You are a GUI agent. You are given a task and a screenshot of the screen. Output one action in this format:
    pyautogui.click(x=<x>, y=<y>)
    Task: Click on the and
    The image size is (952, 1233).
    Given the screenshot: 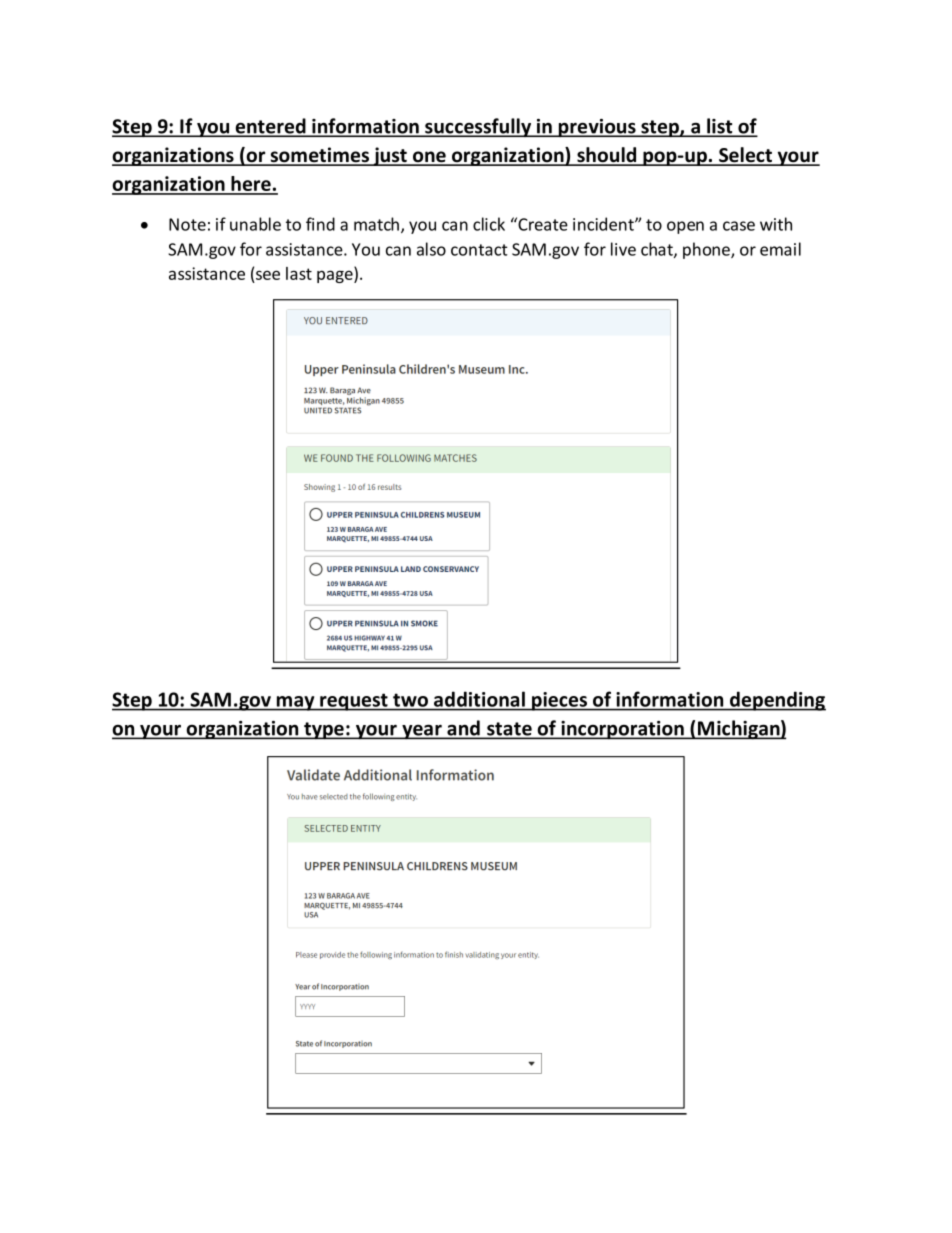 What is the action you would take?
    pyautogui.click(x=463, y=729)
